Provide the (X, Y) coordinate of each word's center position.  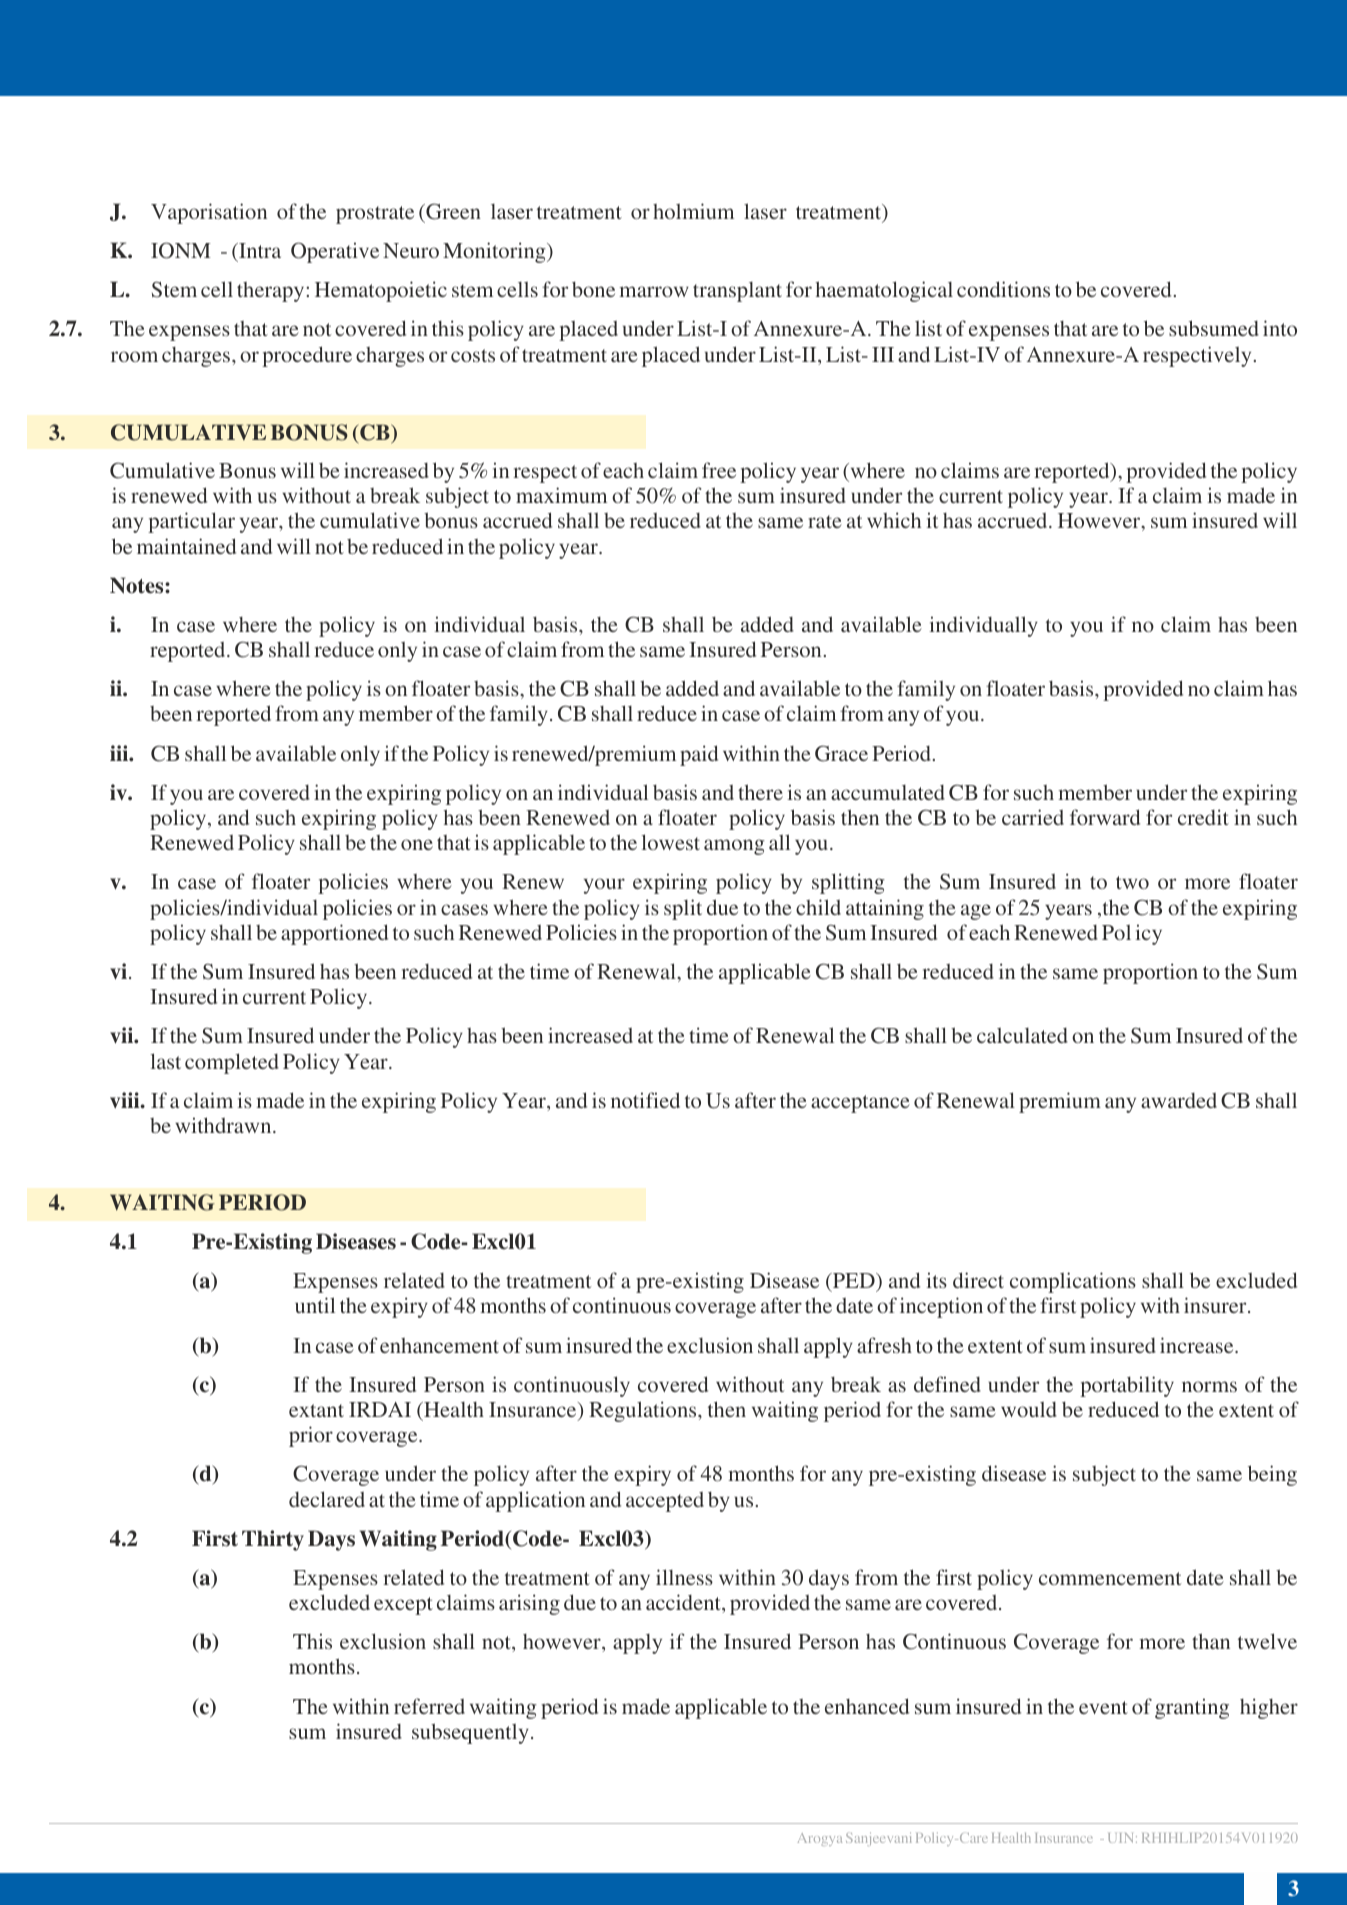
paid (699, 755)
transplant (737, 292)
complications (1073, 1282)
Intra (259, 250)
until (315, 1305)
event (1103, 1707)
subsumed (1214, 328)
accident (684, 1603)
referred (429, 1706)
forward (1105, 817)
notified (645, 1100)
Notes (138, 585)
